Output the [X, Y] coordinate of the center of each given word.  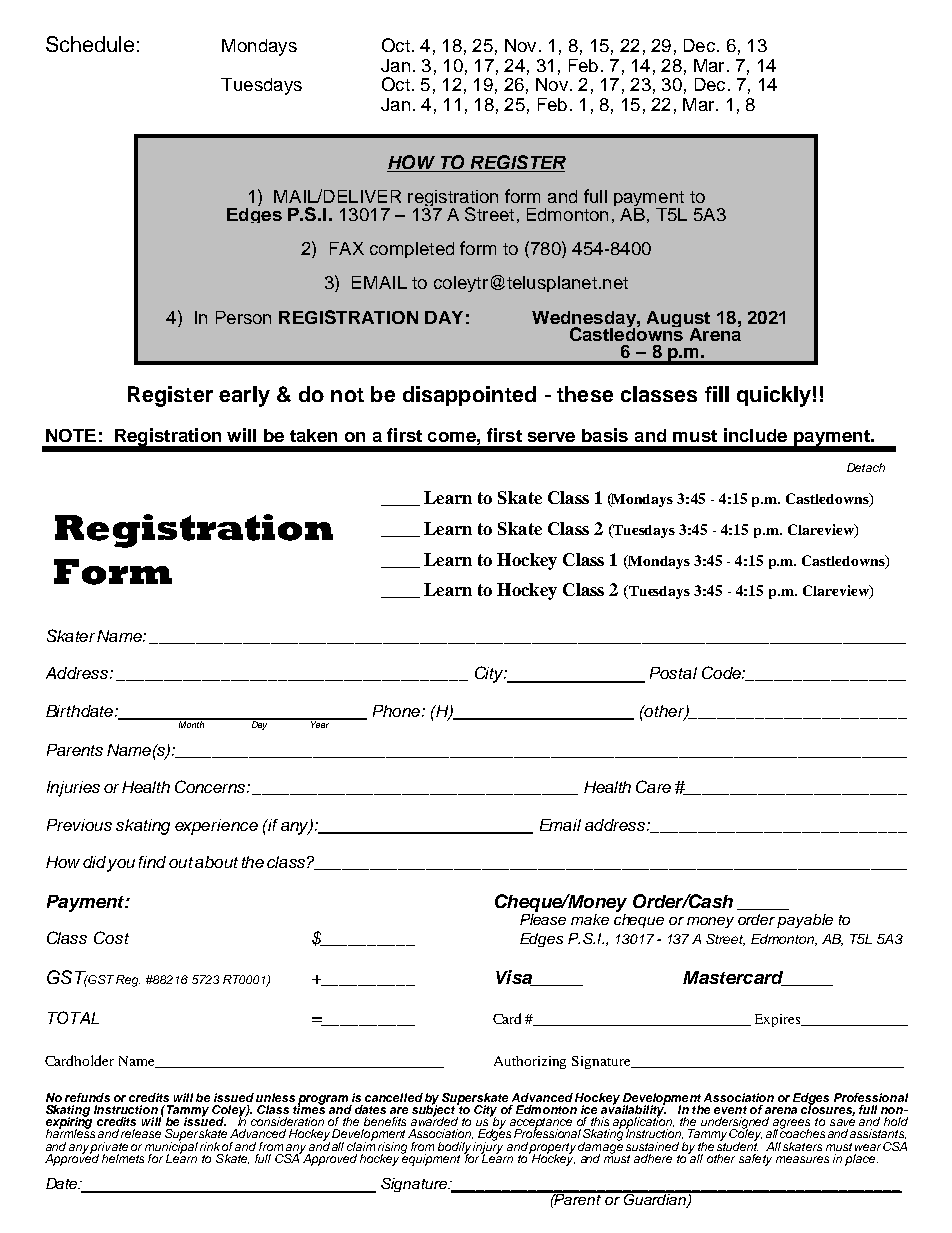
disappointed [469, 396]
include [755, 435]
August [678, 320]
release [141, 1133]
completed [412, 250]
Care [653, 786]
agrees [791, 1125]
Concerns [211, 786]
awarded [434, 1120]
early [244, 396]
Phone [398, 711]
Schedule [90, 44]
